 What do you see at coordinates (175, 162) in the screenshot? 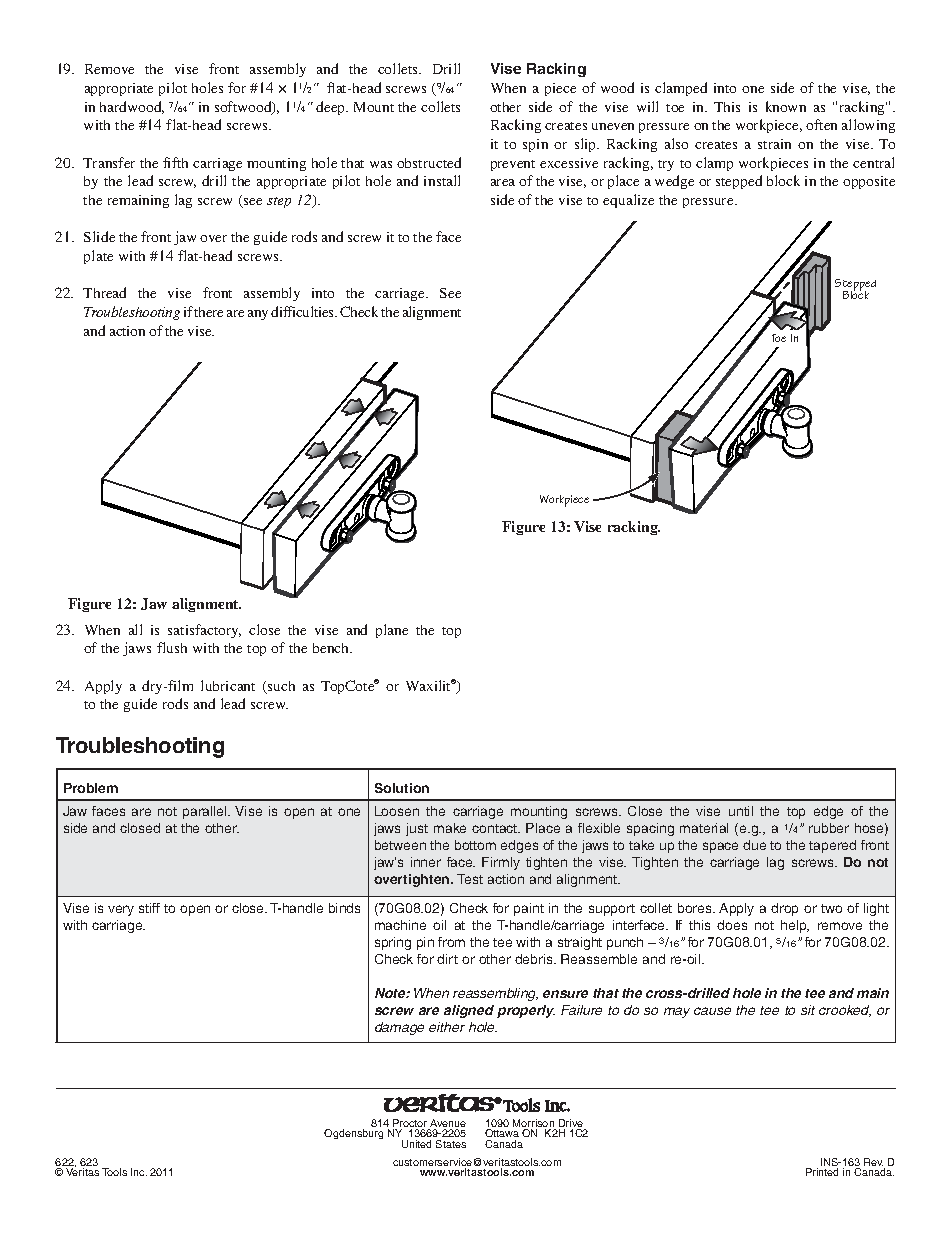
I see `fifth` at bounding box center [175, 162].
